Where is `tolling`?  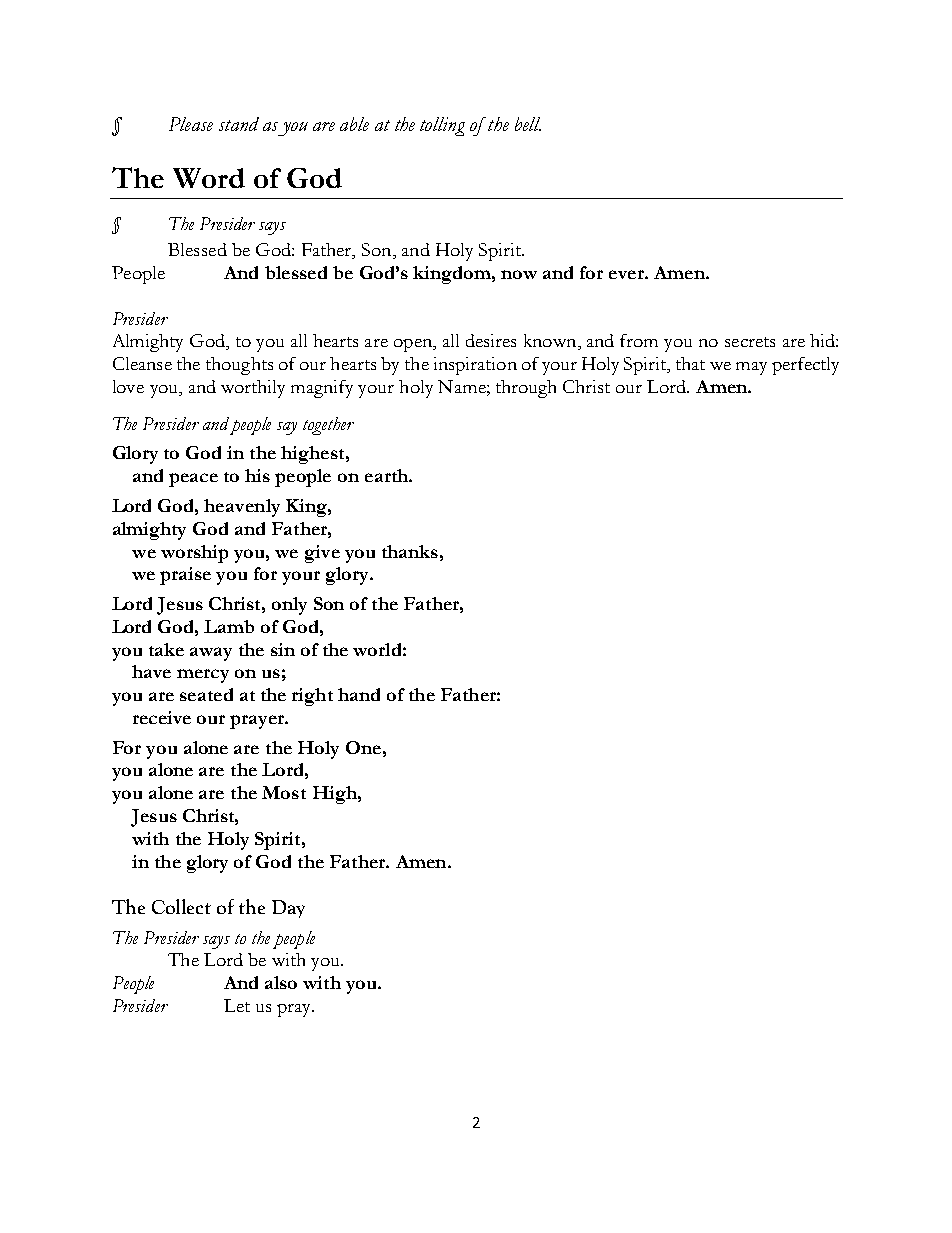
tolling is located at coordinates (442, 126).
